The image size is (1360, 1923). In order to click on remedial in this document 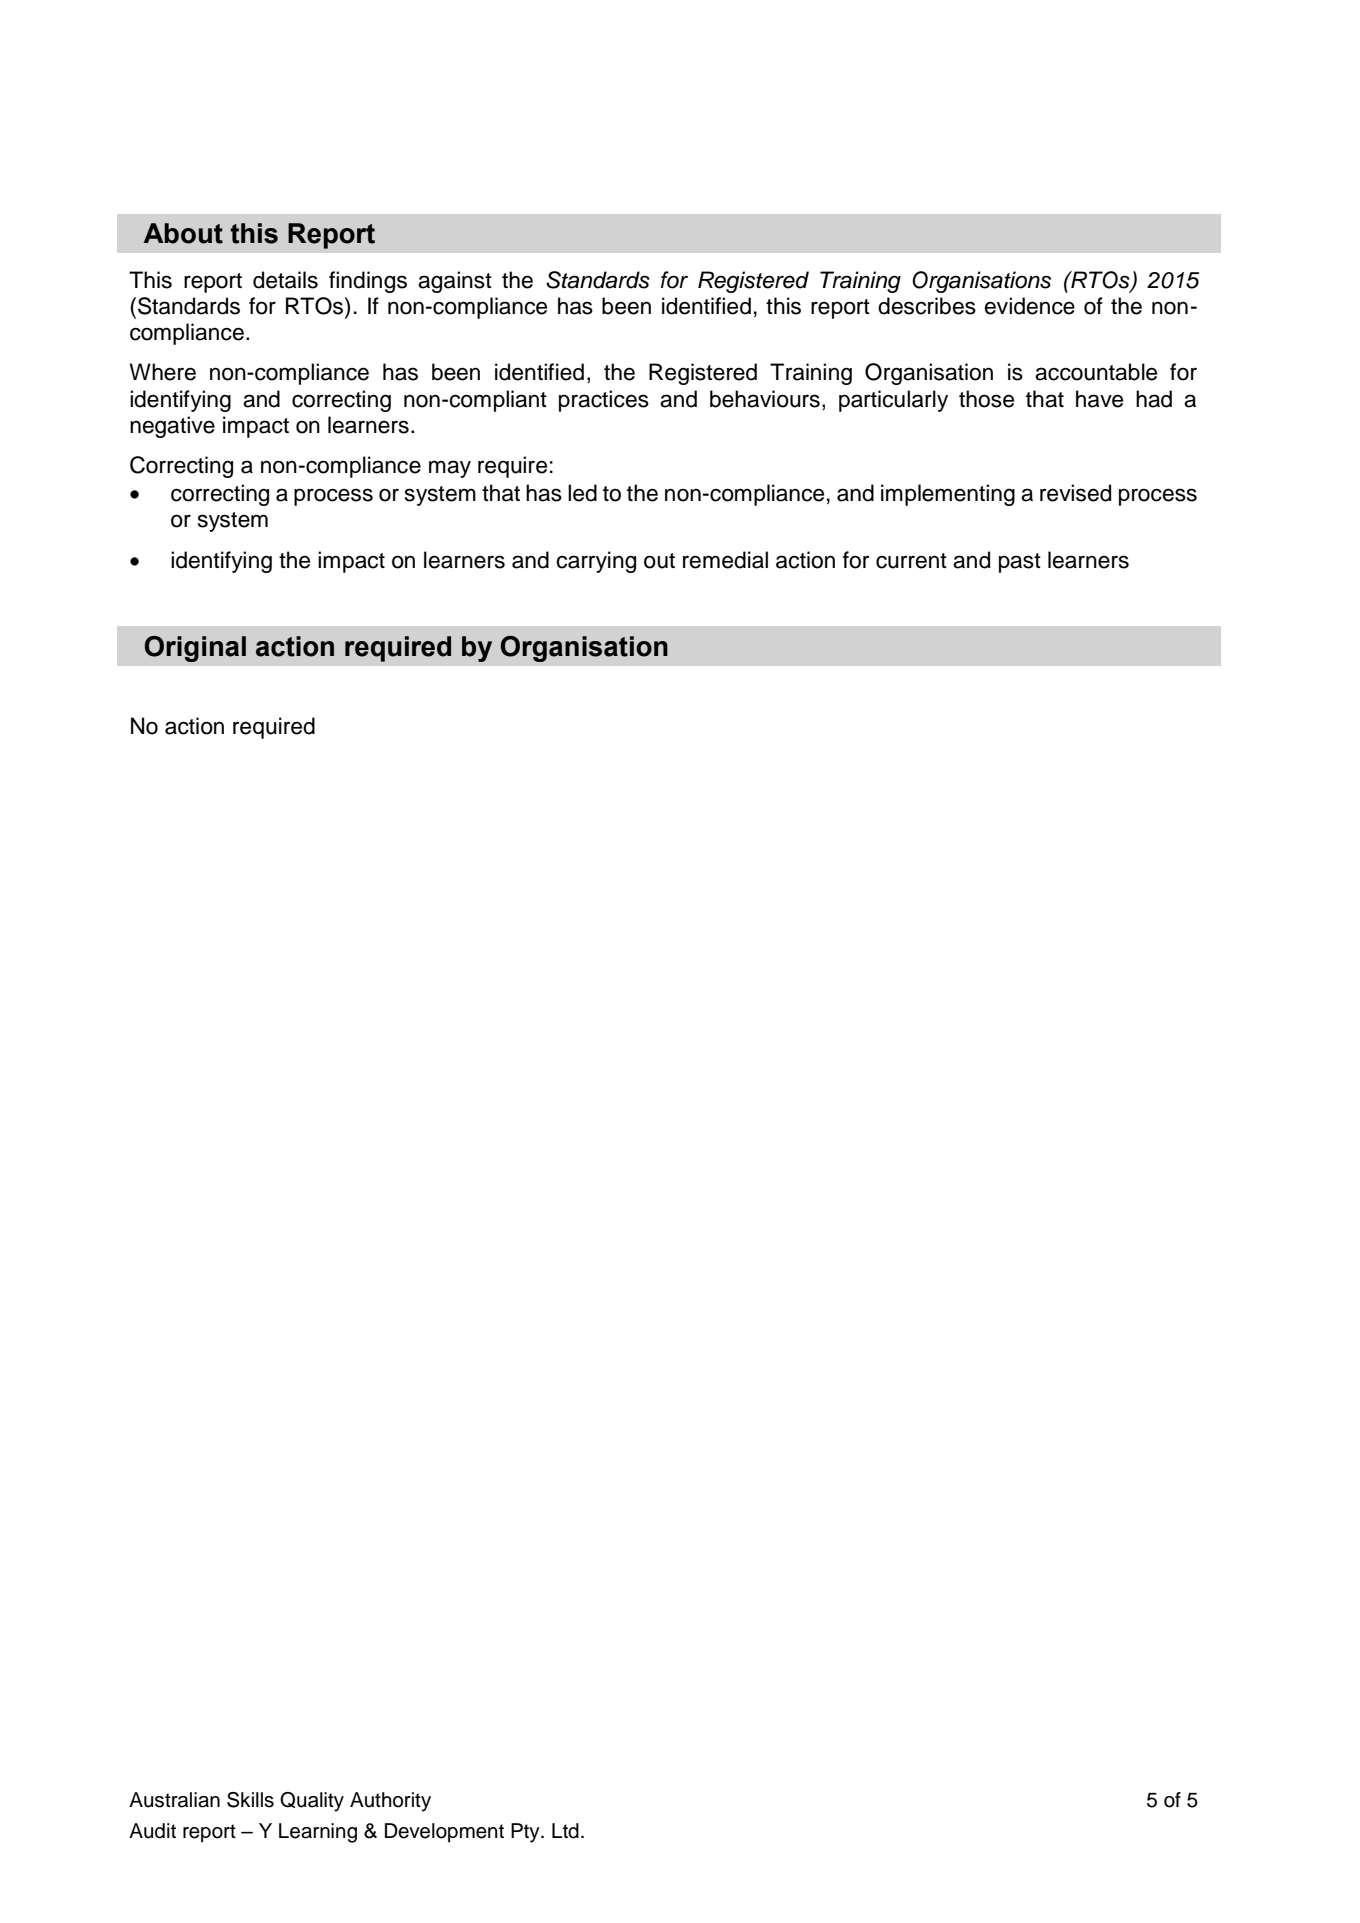, I will do `click(725, 560)`.
